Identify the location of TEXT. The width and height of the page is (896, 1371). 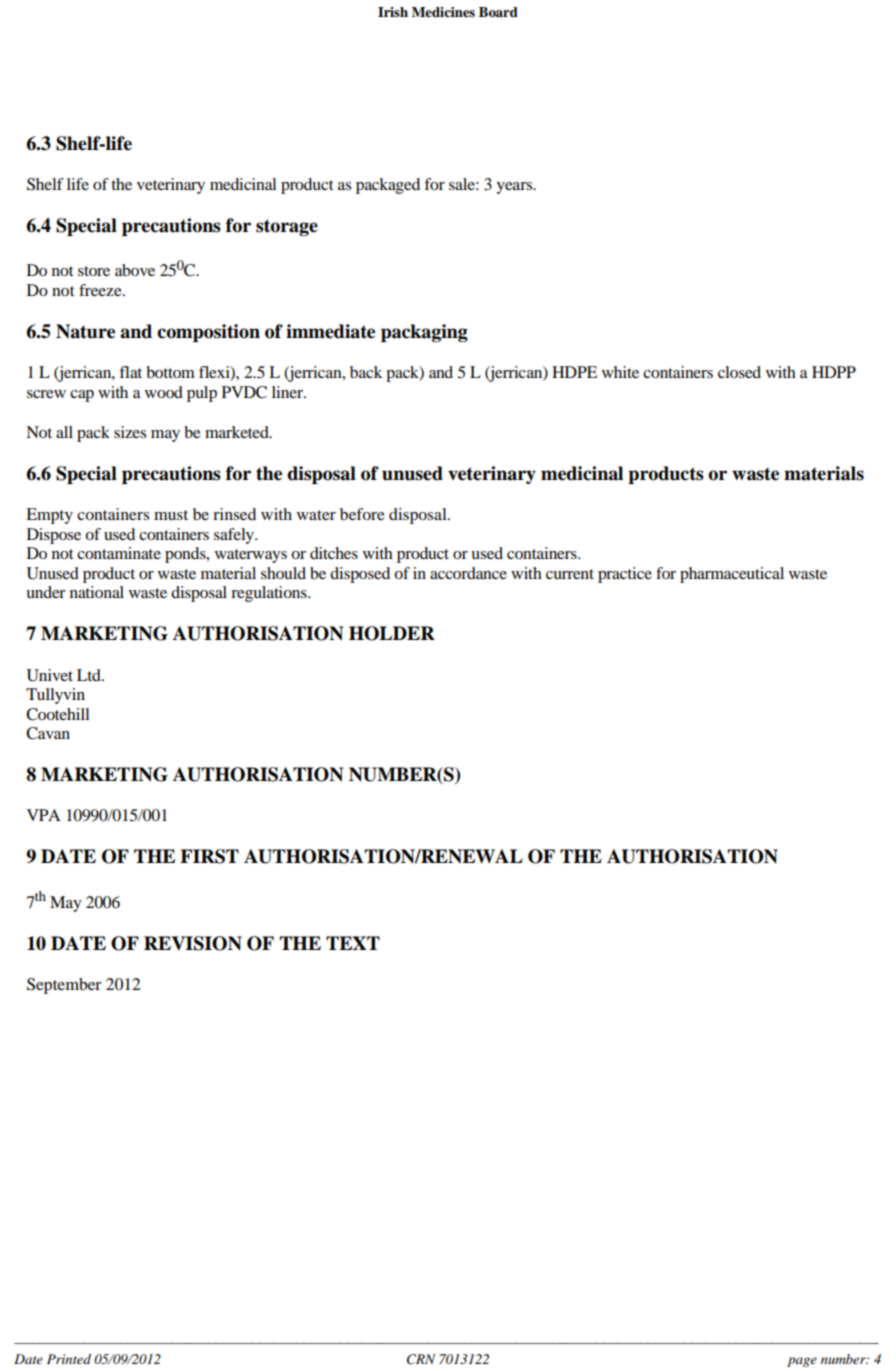
(353, 943).
